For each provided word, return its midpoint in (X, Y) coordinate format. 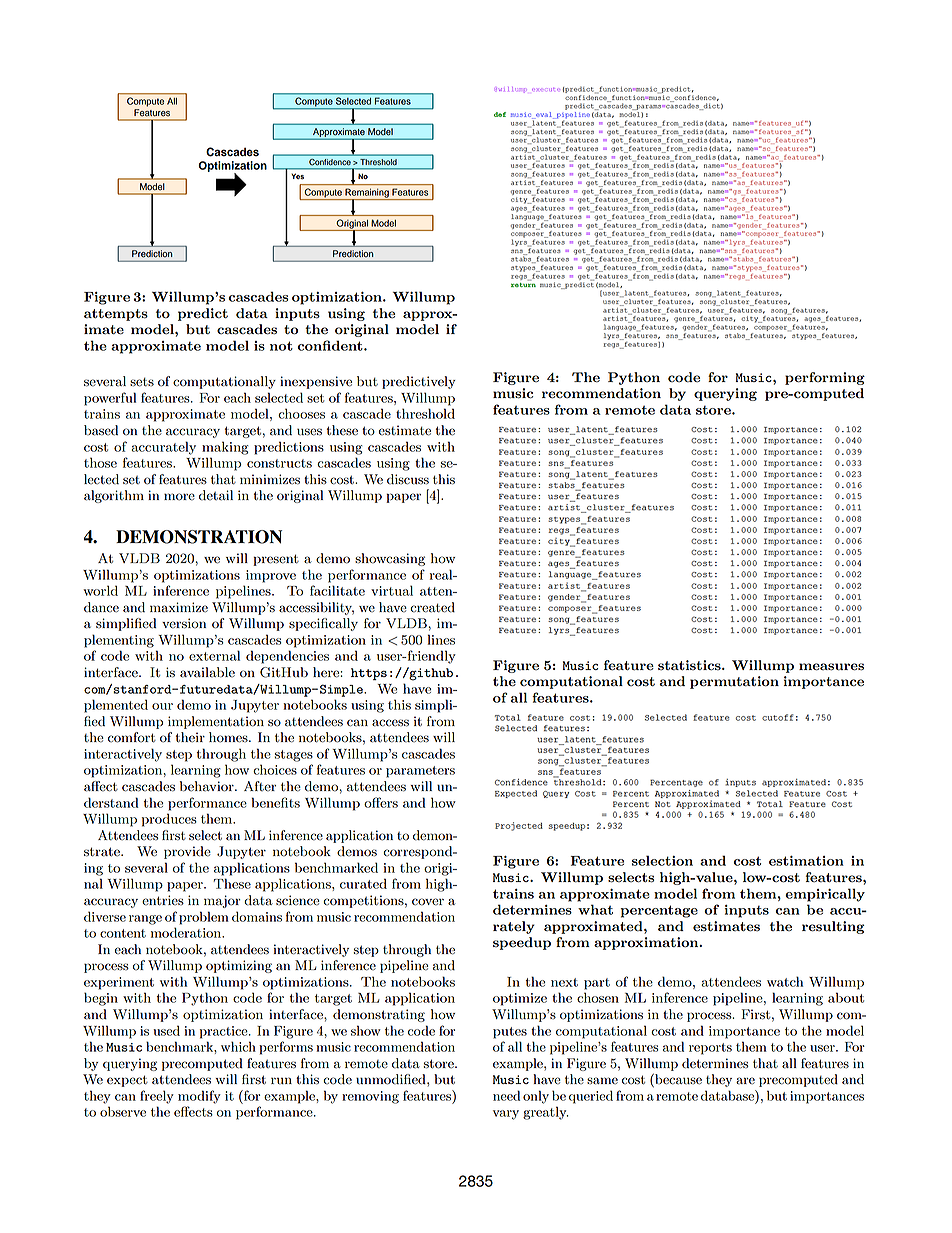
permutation (734, 682)
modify (199, 1097)
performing (825, 378)
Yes (297, 176)
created (432, 607)
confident (331, 345)
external (214, 655)
